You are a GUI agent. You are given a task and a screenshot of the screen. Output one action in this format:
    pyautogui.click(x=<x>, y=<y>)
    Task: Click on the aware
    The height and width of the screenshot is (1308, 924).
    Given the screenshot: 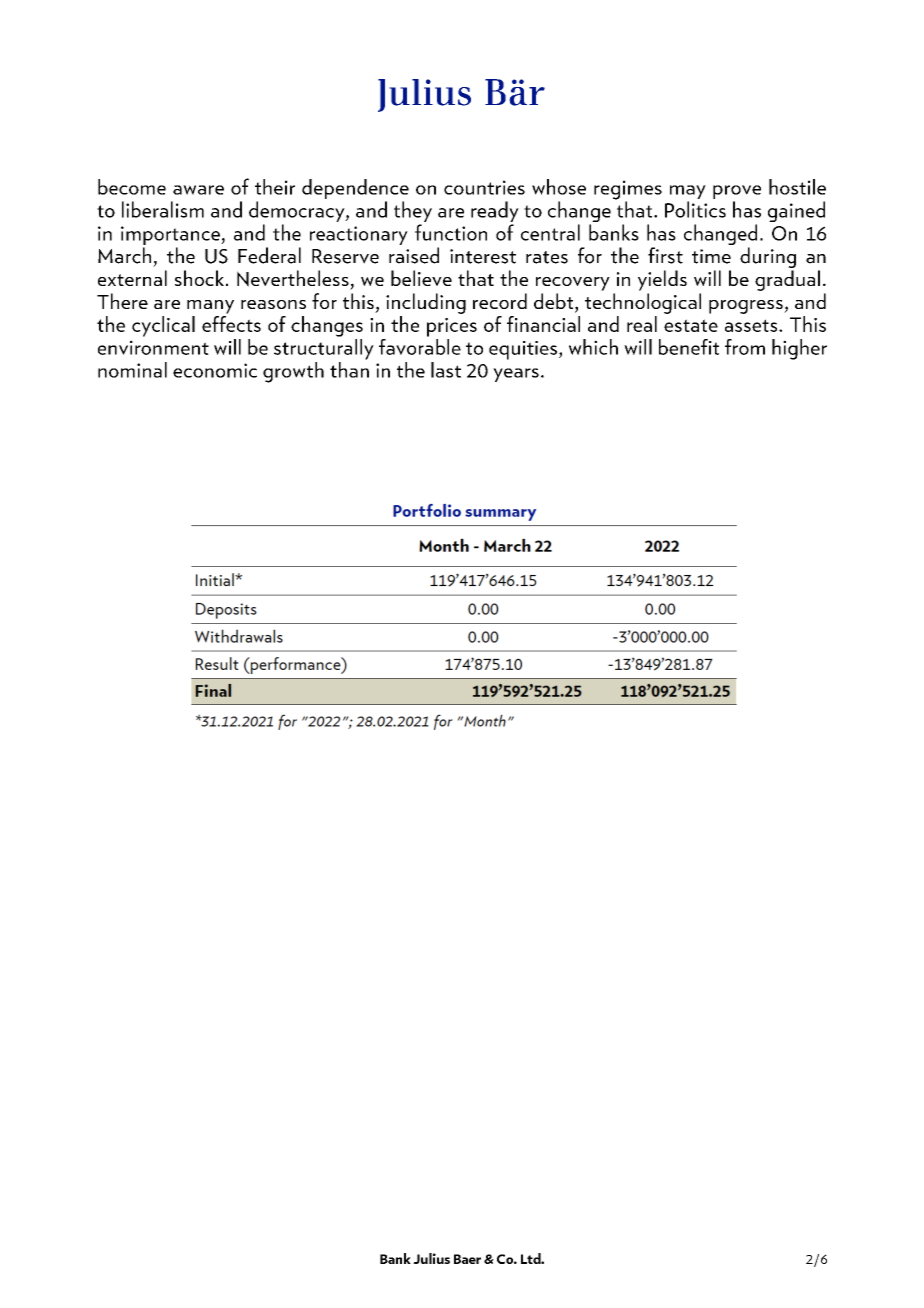 What is the action you would take?
    pyautogui.click(x=198, y=190)
